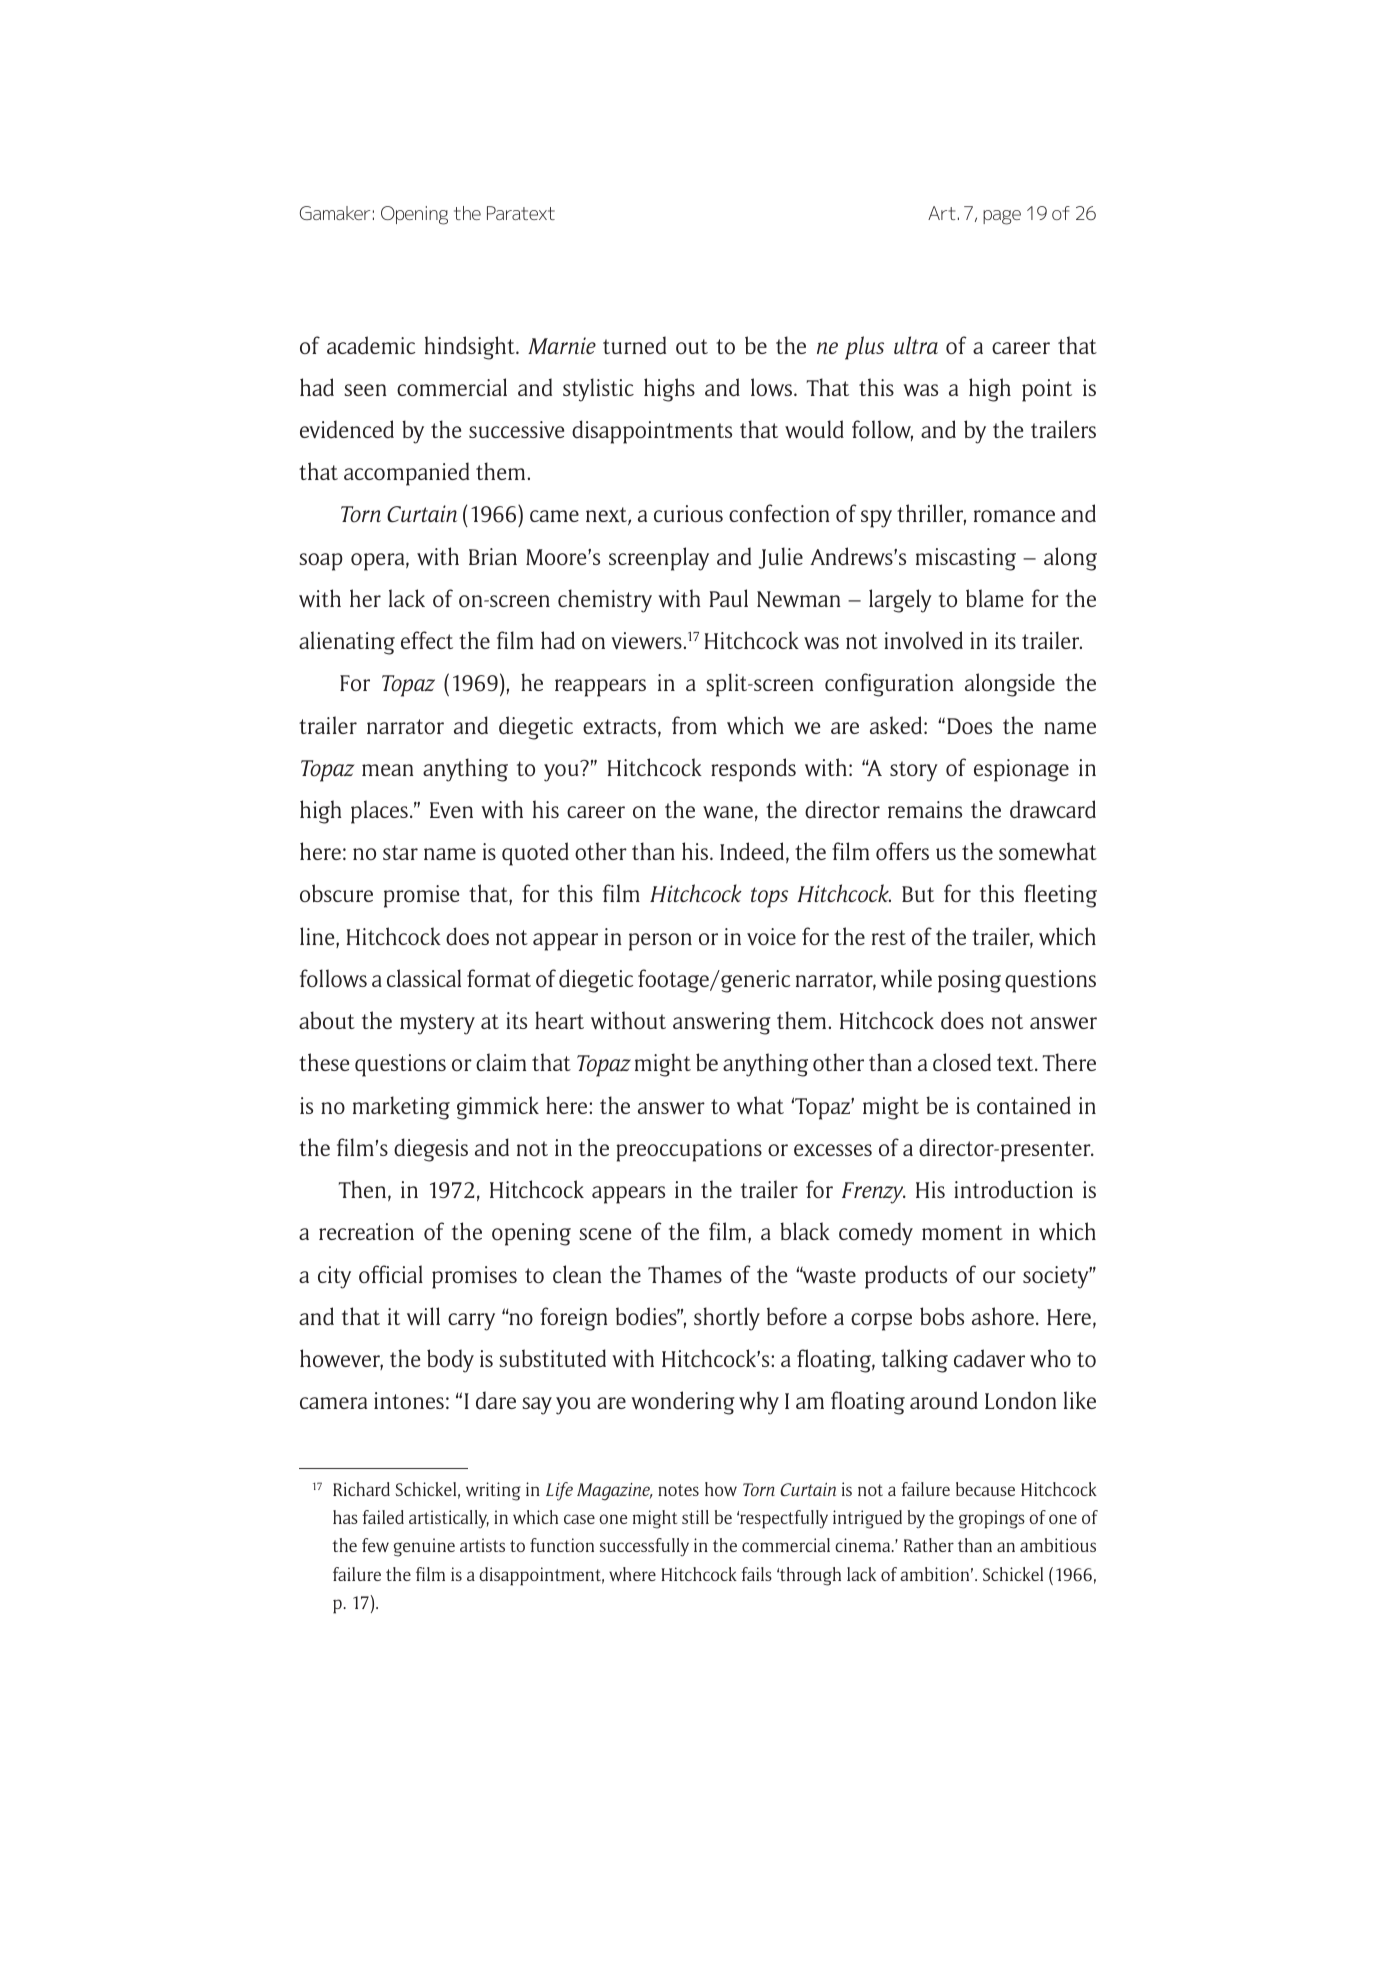  What do you see at coordinates (985, 1489) in the screenshot?
I see `because` at bounding box center [985, 1489].
